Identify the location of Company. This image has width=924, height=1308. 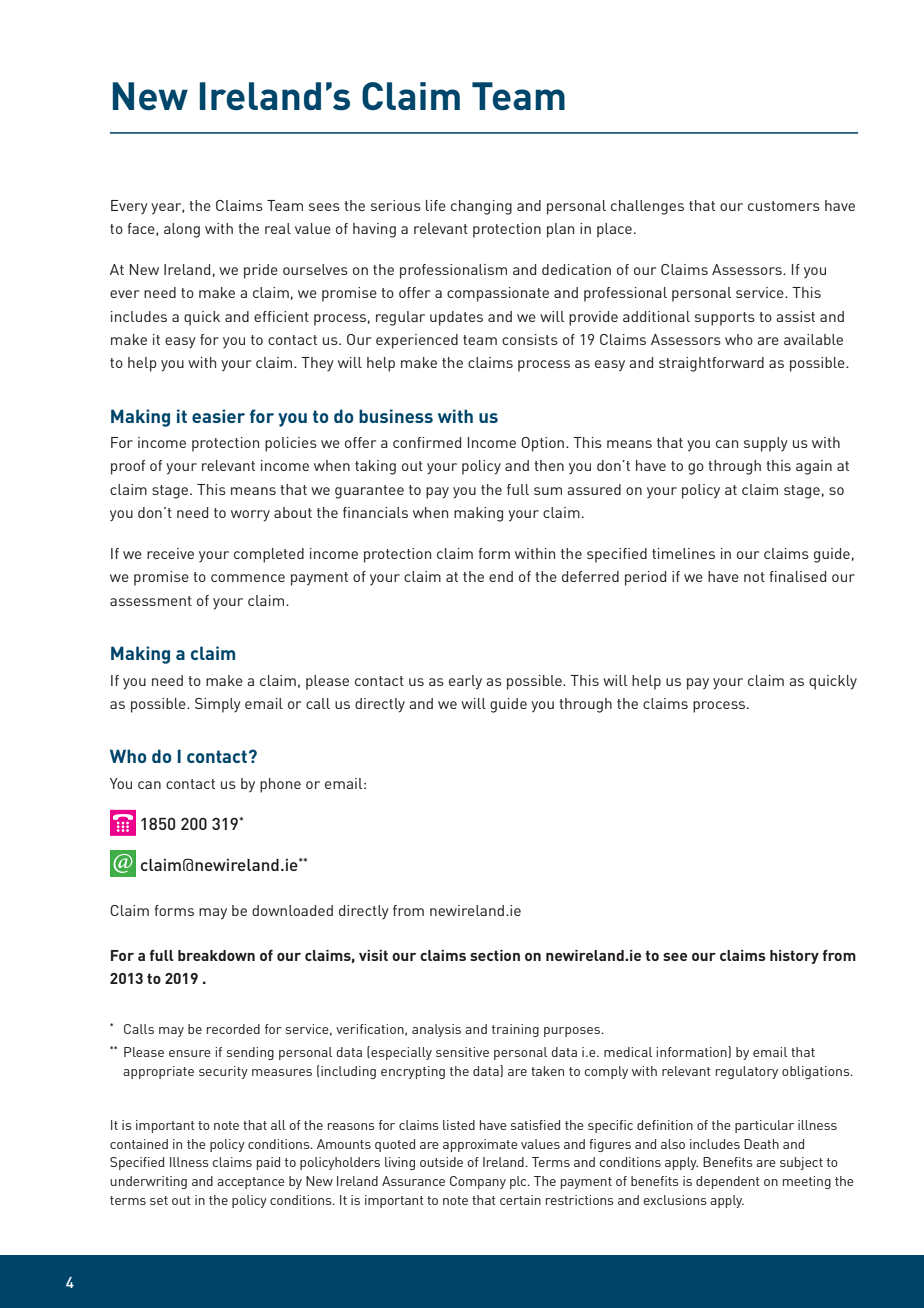
(478, 1182).
